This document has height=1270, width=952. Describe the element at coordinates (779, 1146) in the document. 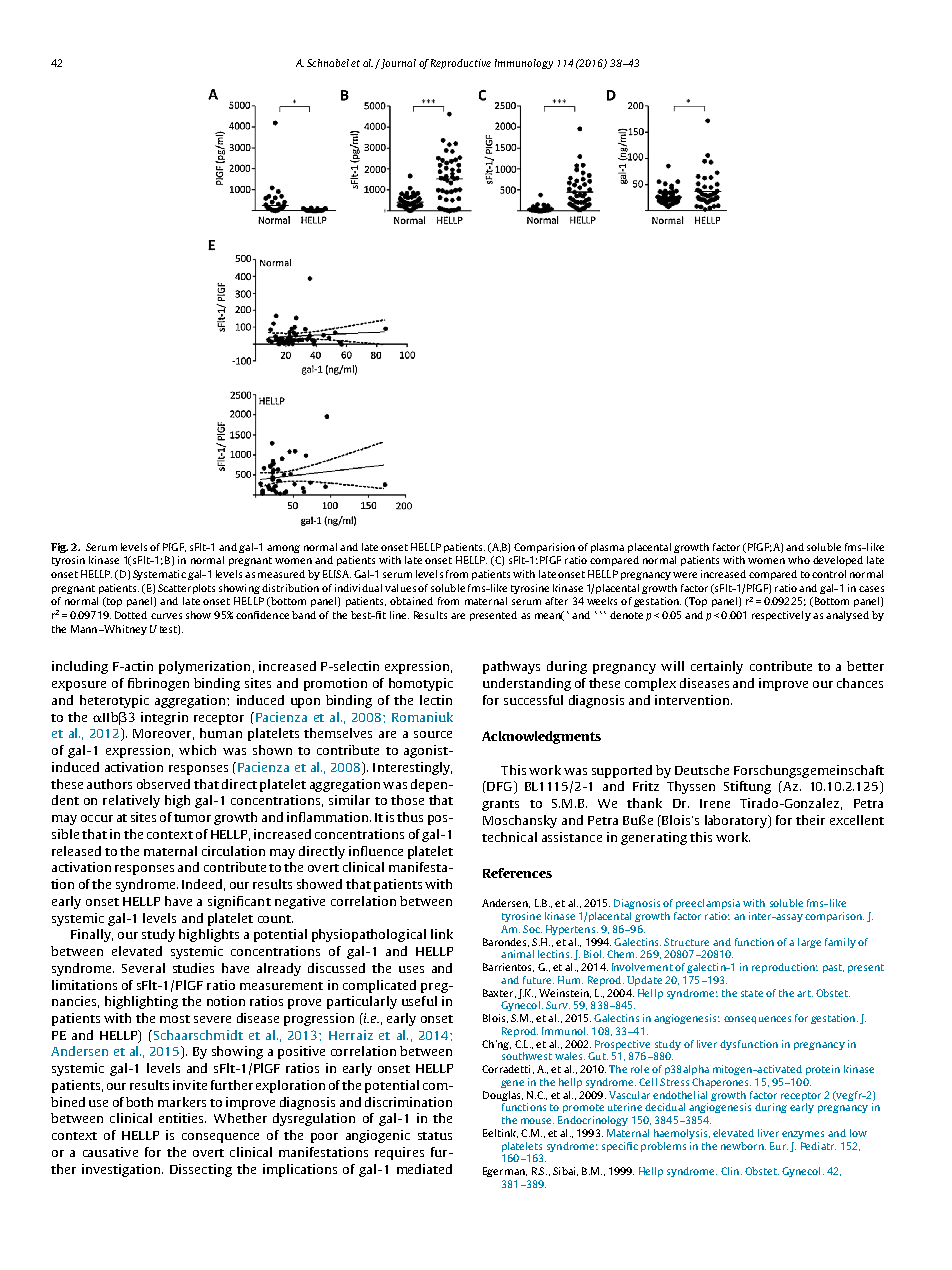

I see `Eur` at that location.
